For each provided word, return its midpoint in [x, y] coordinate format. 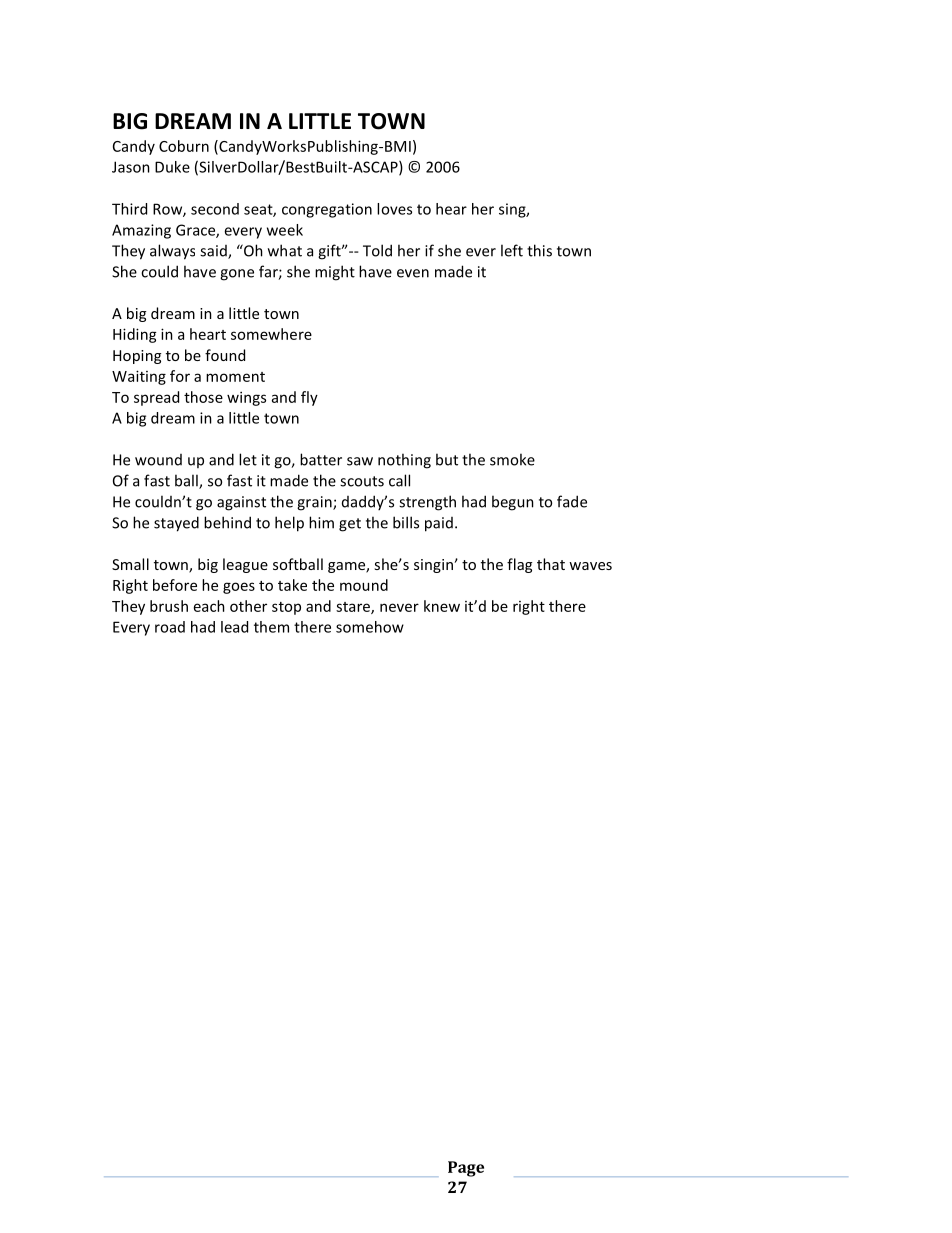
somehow [370, 627]
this [539, 250]
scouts [362, 481]
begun [513, 503]
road [170, 627]
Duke [172, 167]
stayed [176, 524]
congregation [327, 210]
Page [466, 1169]
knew [442, 606]
